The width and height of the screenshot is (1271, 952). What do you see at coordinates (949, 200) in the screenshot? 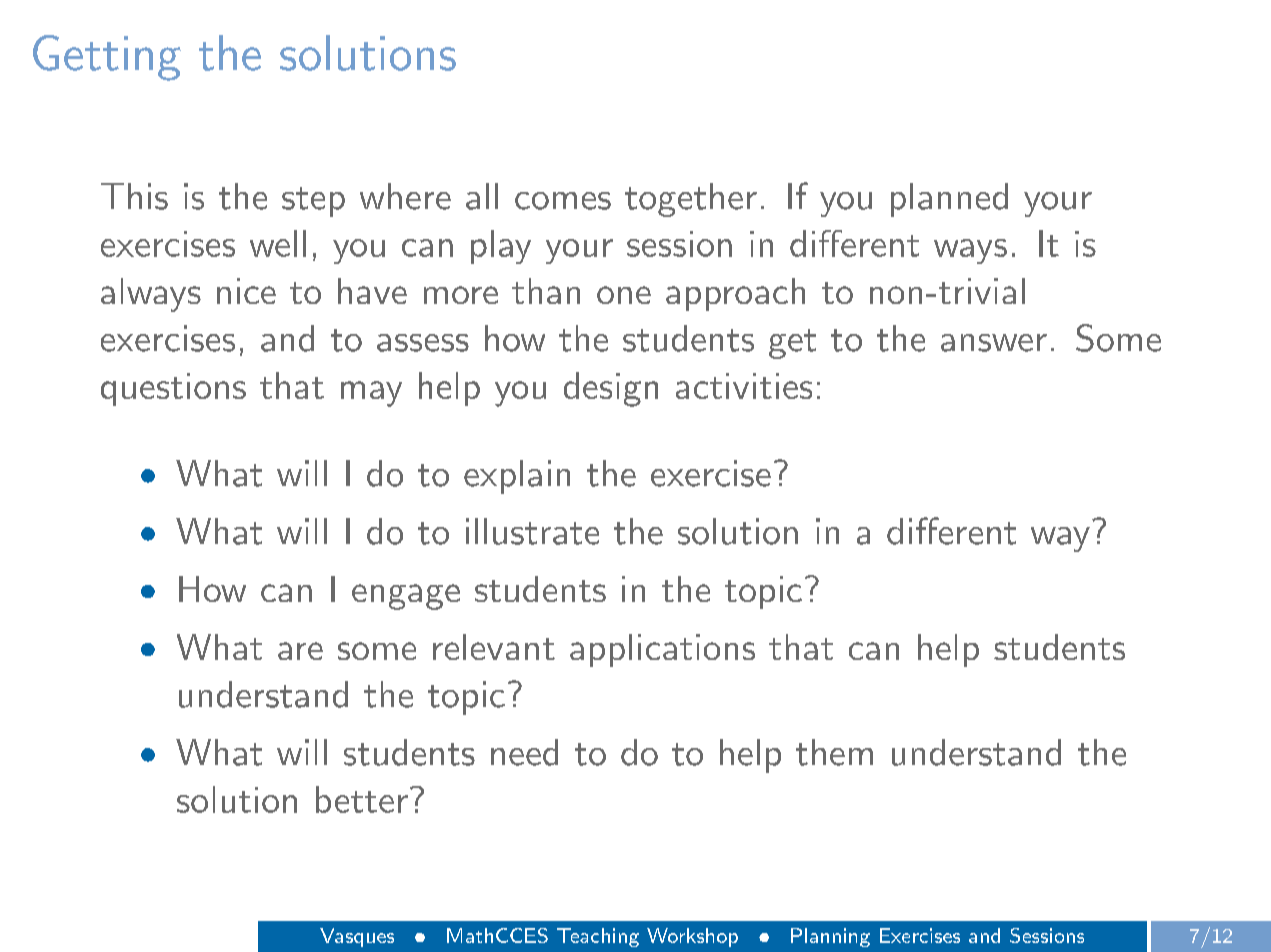
I see `planned` at bounding box center [949, 200].
